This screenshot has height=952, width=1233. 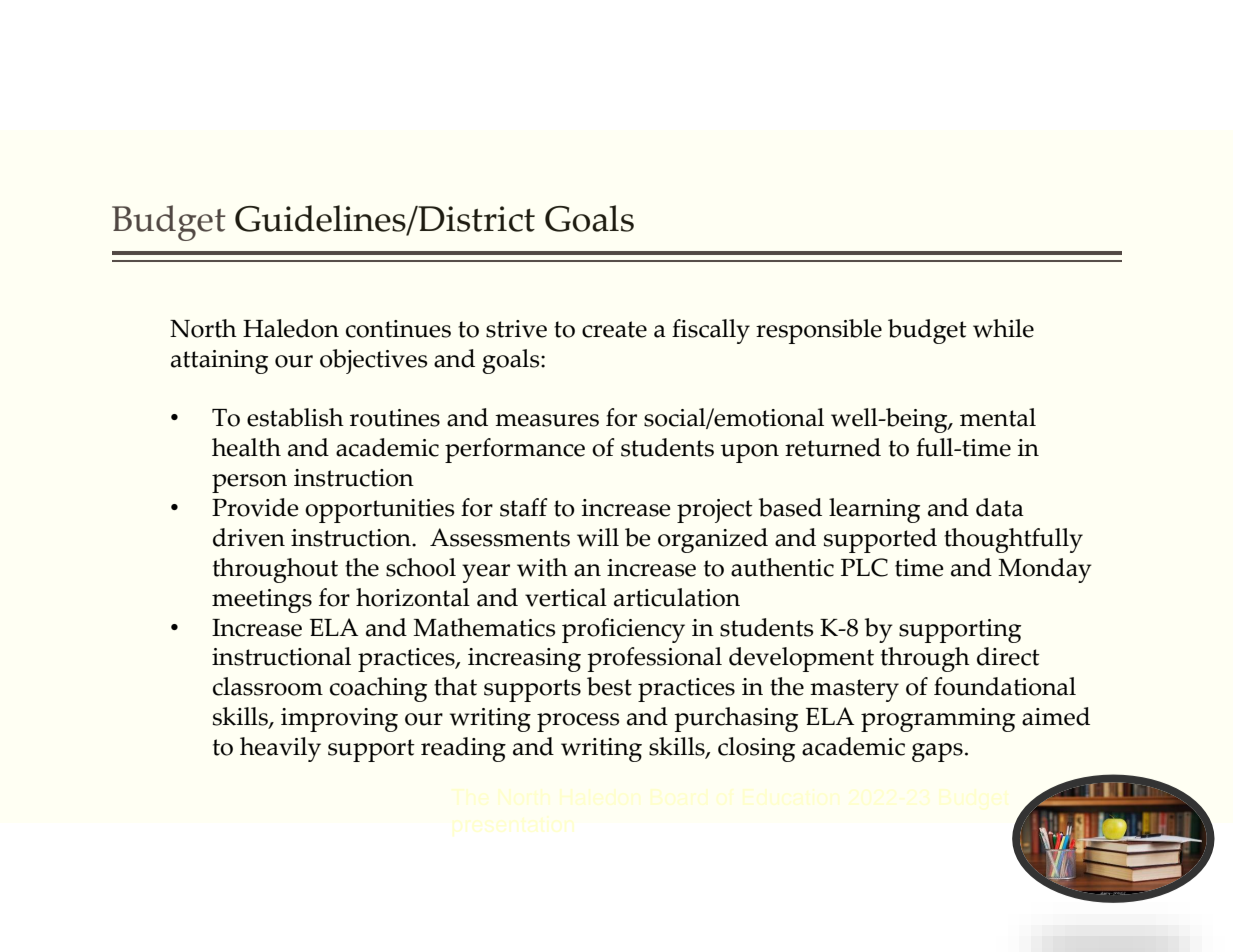 What do you see at coordinates (598, 537) in the screenshot?
I see `will` at bounding box center [598, 537].
